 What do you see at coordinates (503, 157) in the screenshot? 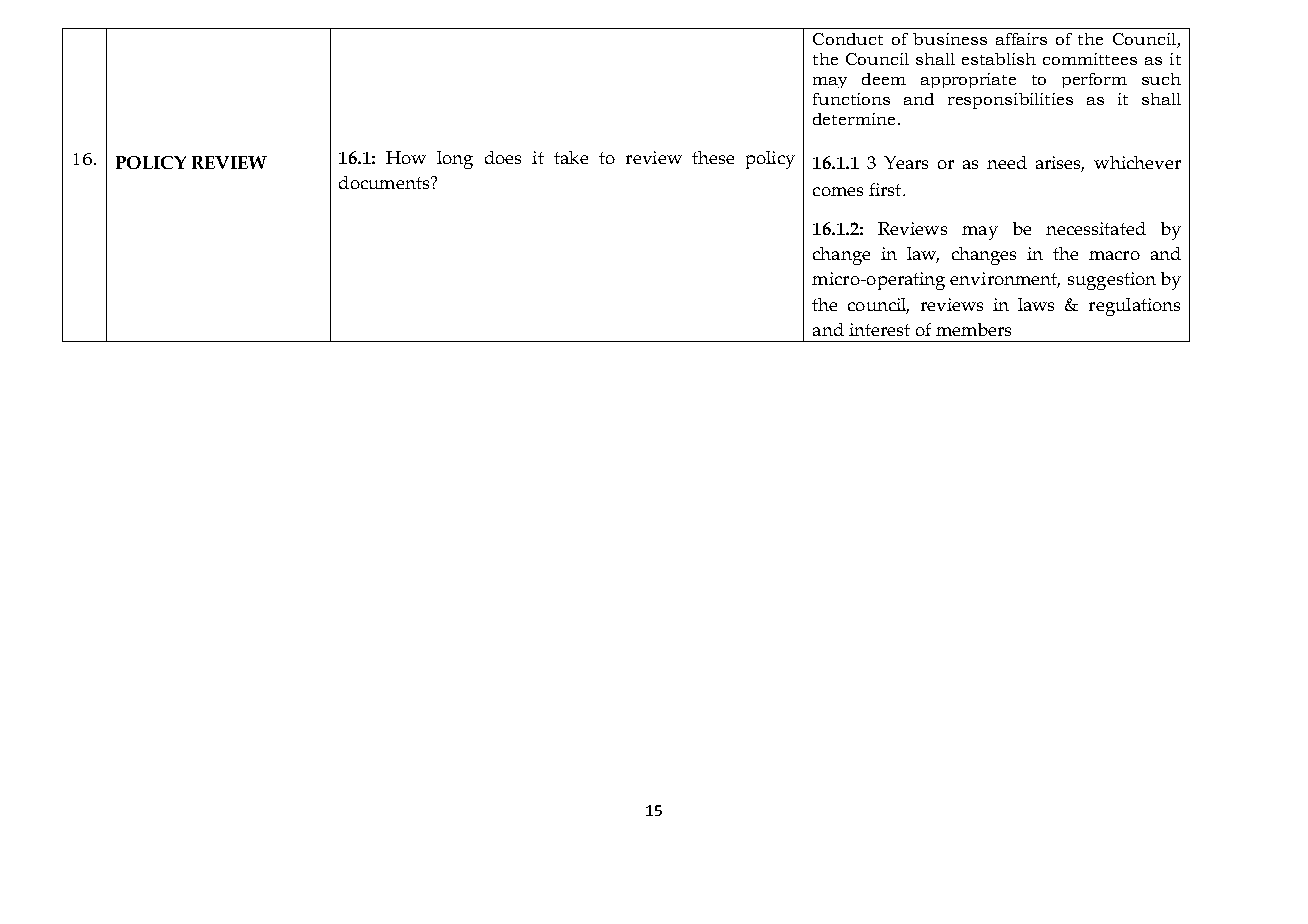
I see `does` at bounding box center [503, 157].
